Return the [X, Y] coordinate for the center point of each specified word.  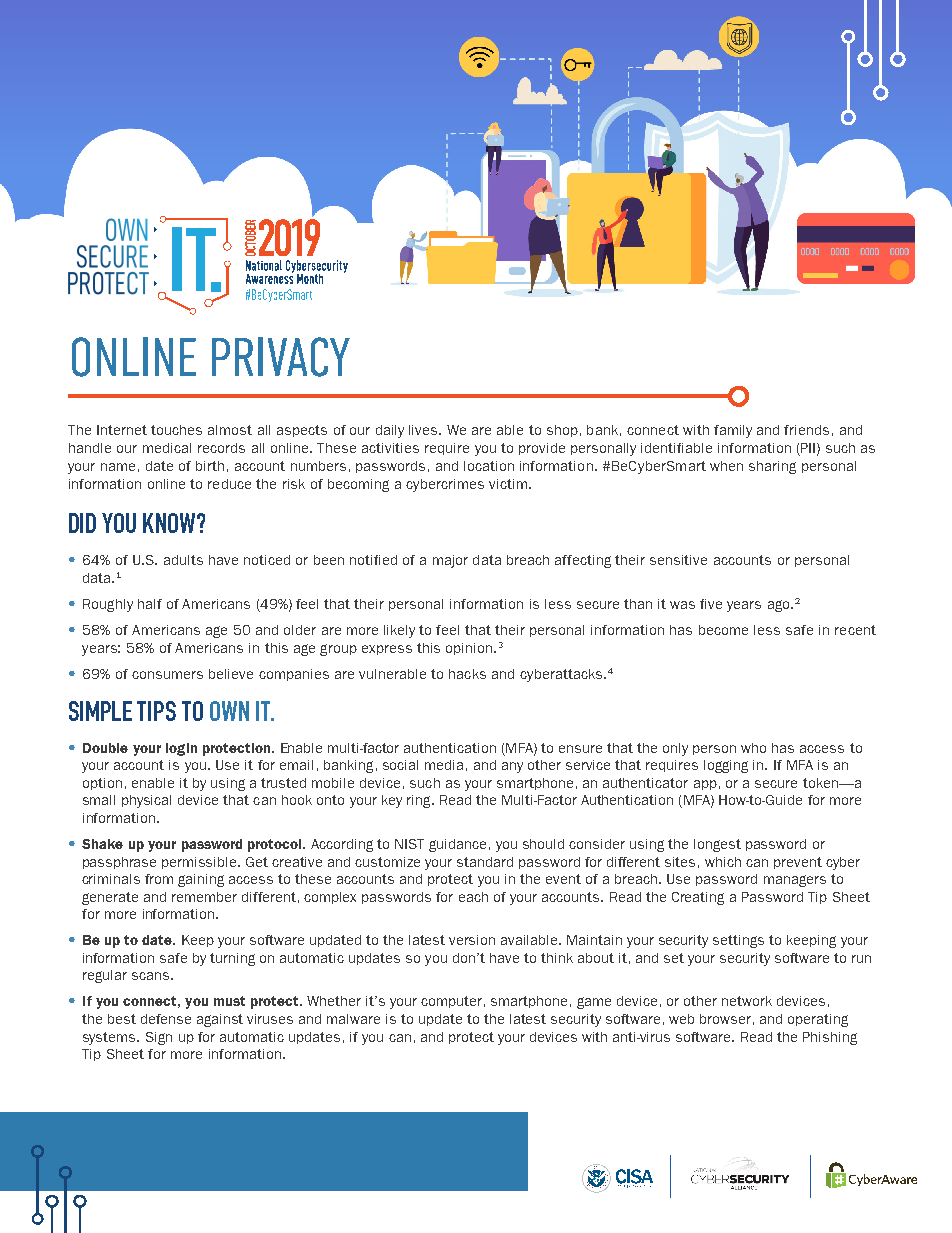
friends [806, 430]
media [444, 765]
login [181, 749]
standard [485, 862]
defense [166, 1019]
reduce [229, 484]
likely [399, 631]
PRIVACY [281, 357]
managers [795, 881]
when [726, 466]
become [723, 630]
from [159, 879]
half [150, 604]
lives [424, 430]
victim [508, 484]
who [753, 748]
